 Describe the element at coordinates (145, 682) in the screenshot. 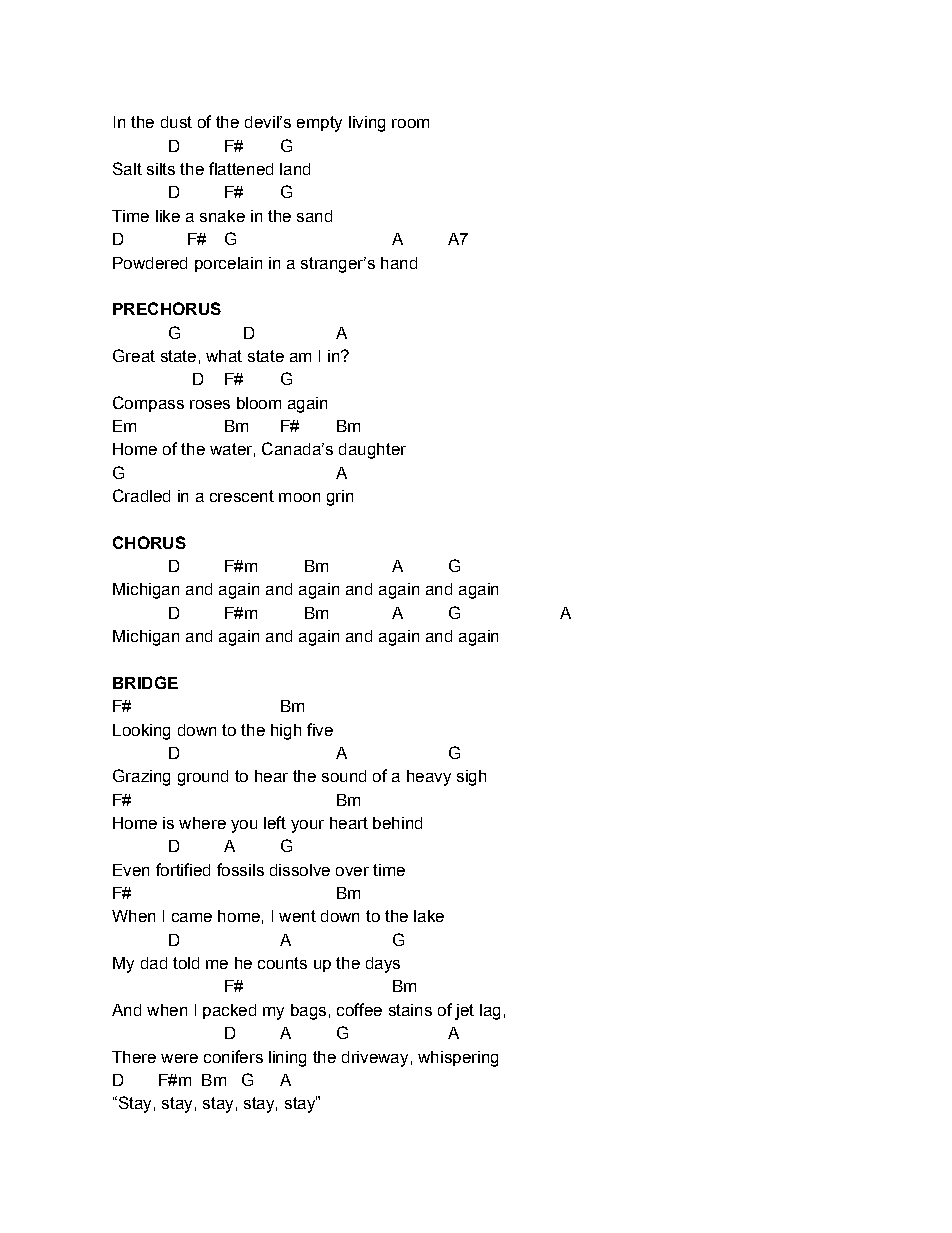

I see `BRIDGE` at that location.
